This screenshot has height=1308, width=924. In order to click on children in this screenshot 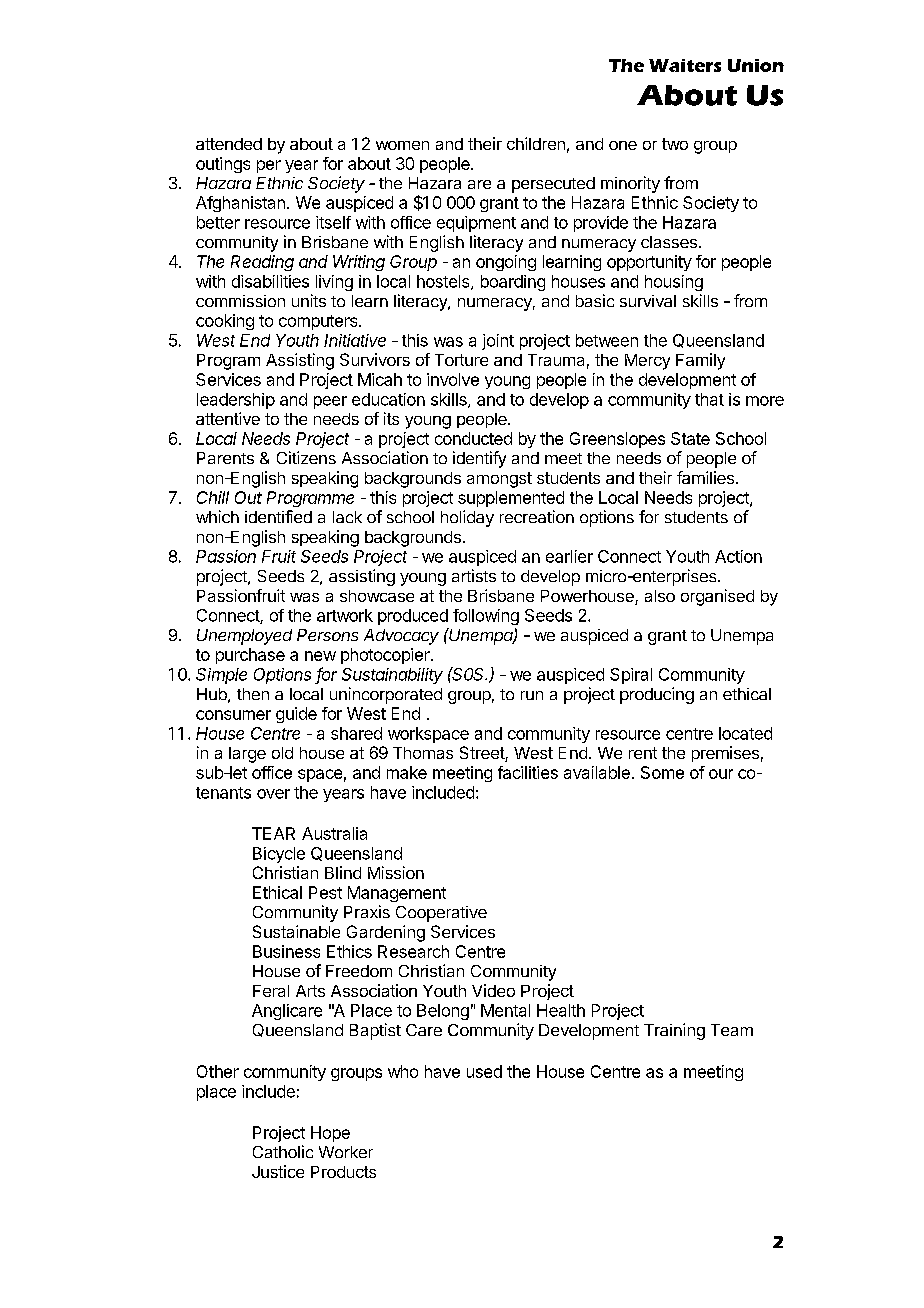, I will do `click(536, 143)`.
